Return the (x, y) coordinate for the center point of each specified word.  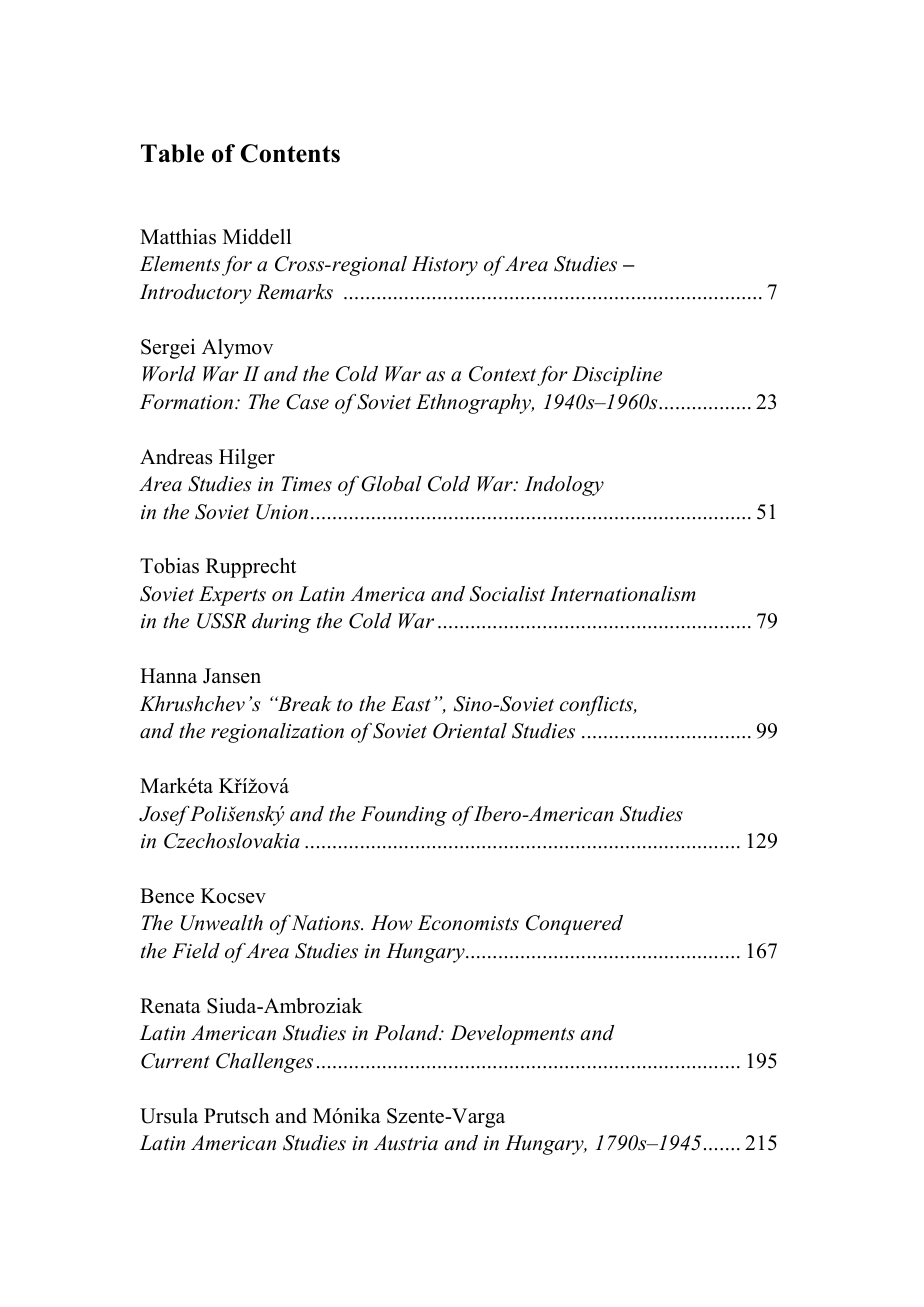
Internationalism (622, 594)
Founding (404, 816)
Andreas (176, 457)
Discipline (617, 376)
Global (391, 484)
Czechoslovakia (232, 841)
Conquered (574, 925)
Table (172, 153)
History (445, 266)
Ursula (169, 1116)
